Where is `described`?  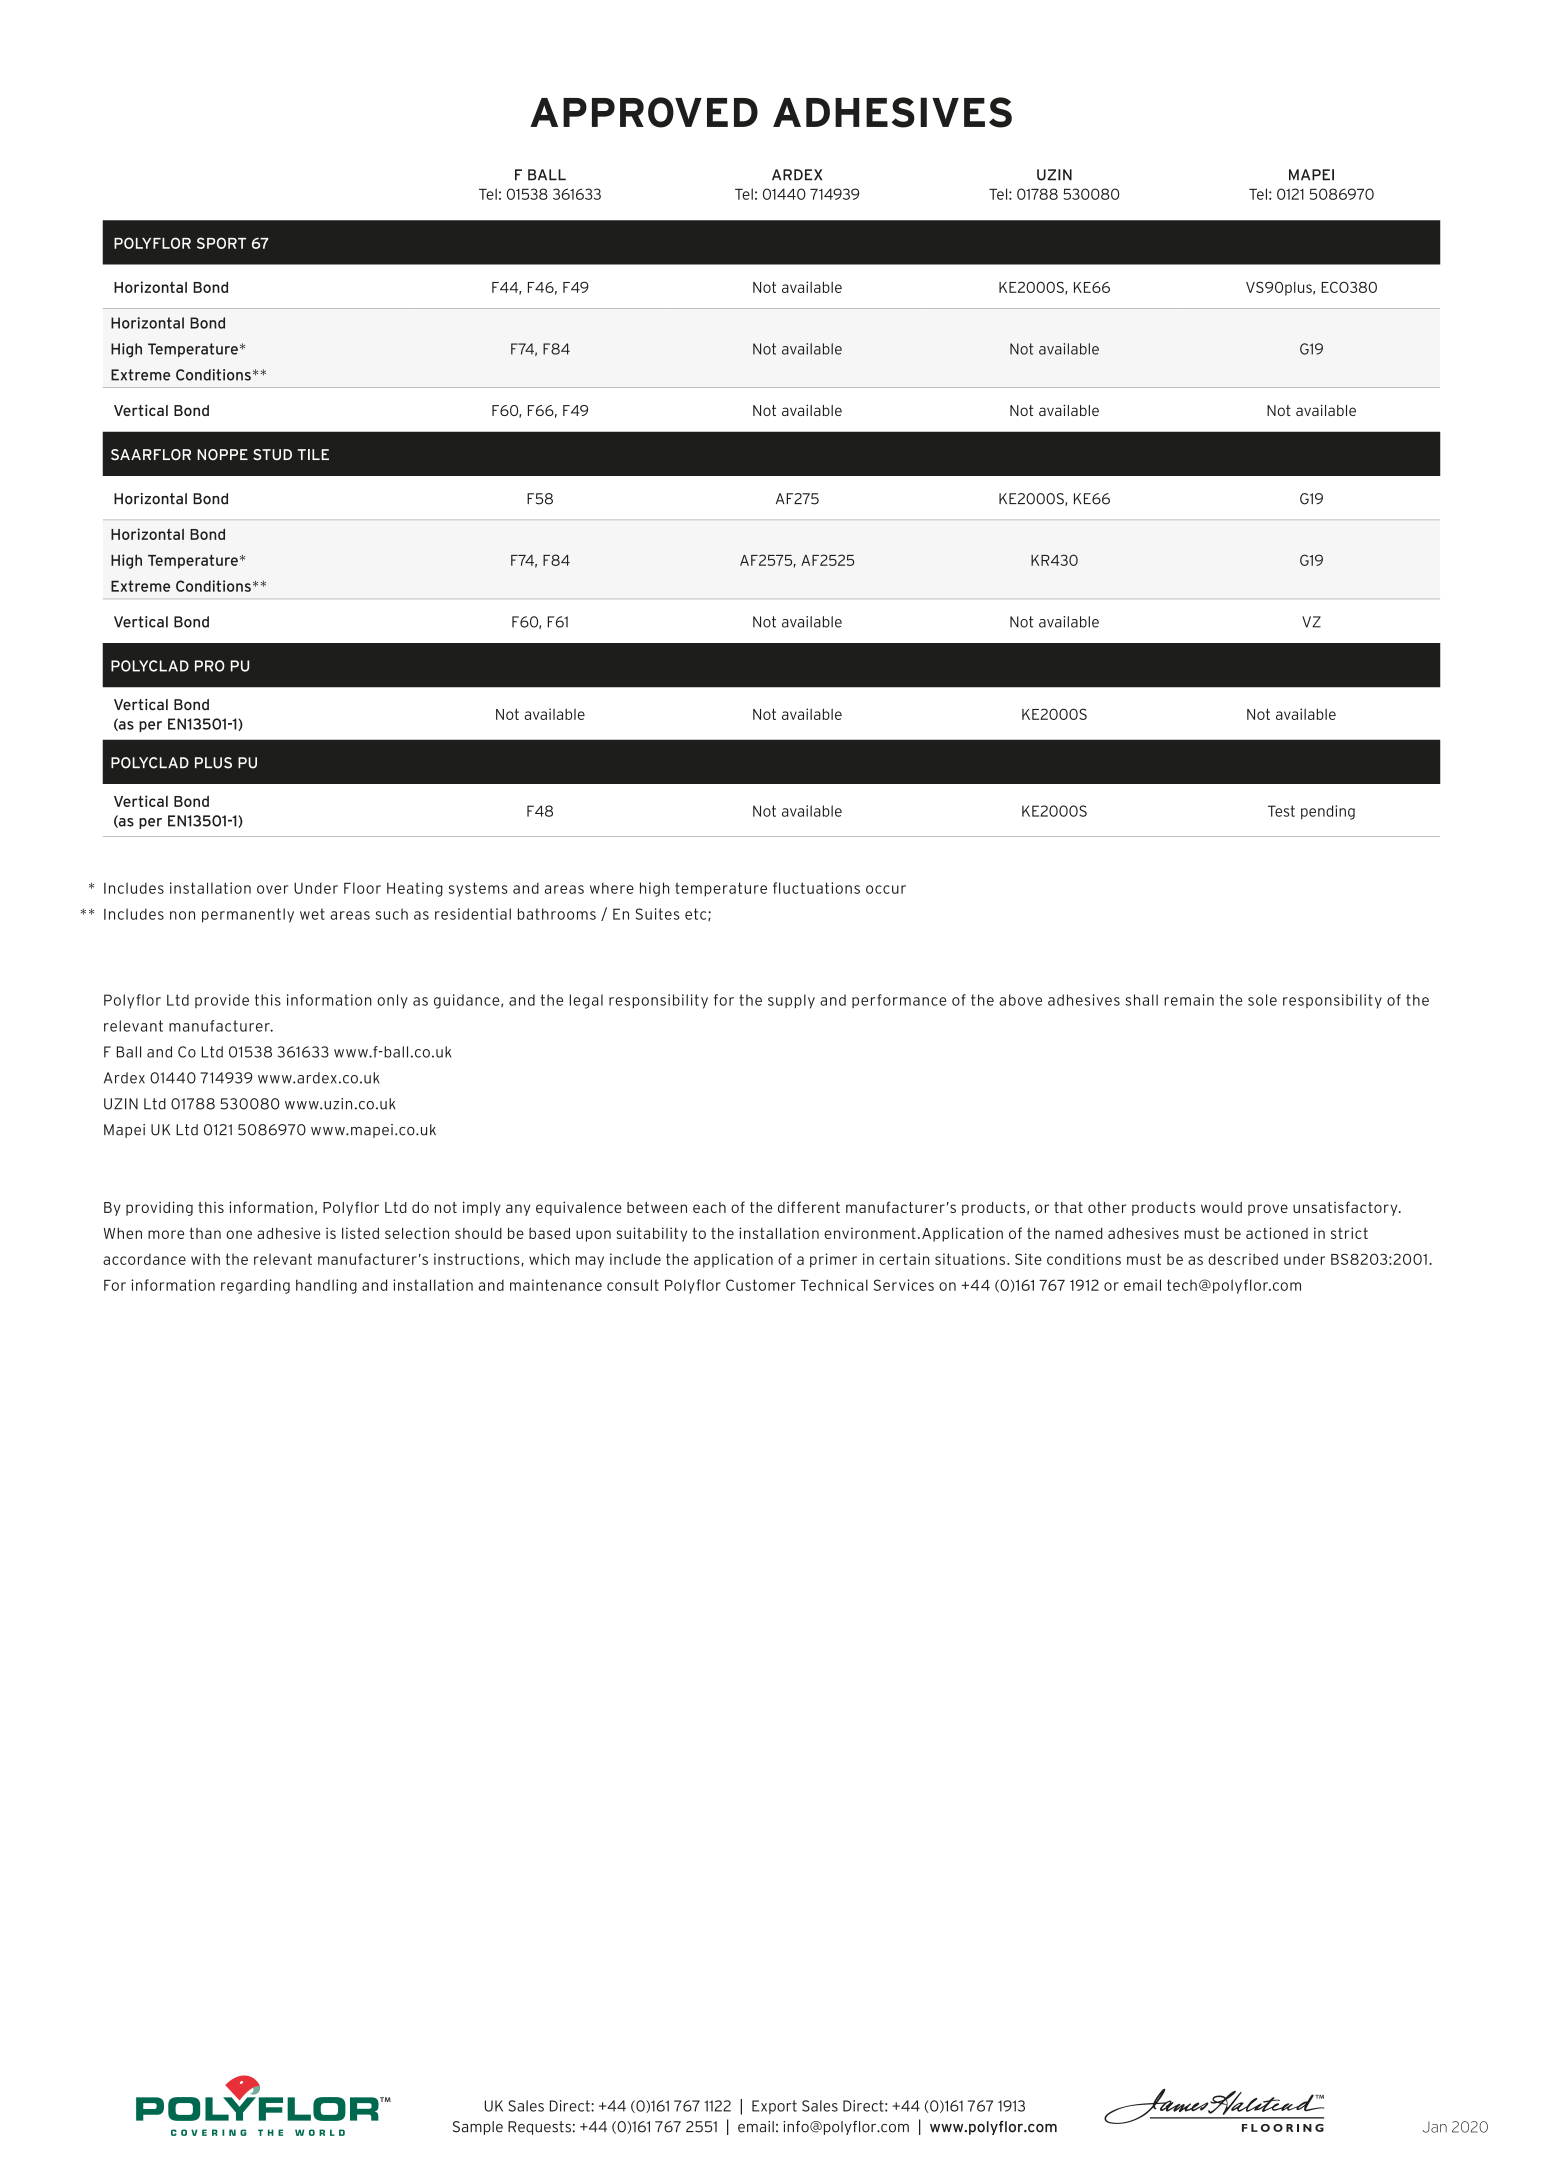
described is located at coordinates (1243, 1259).
